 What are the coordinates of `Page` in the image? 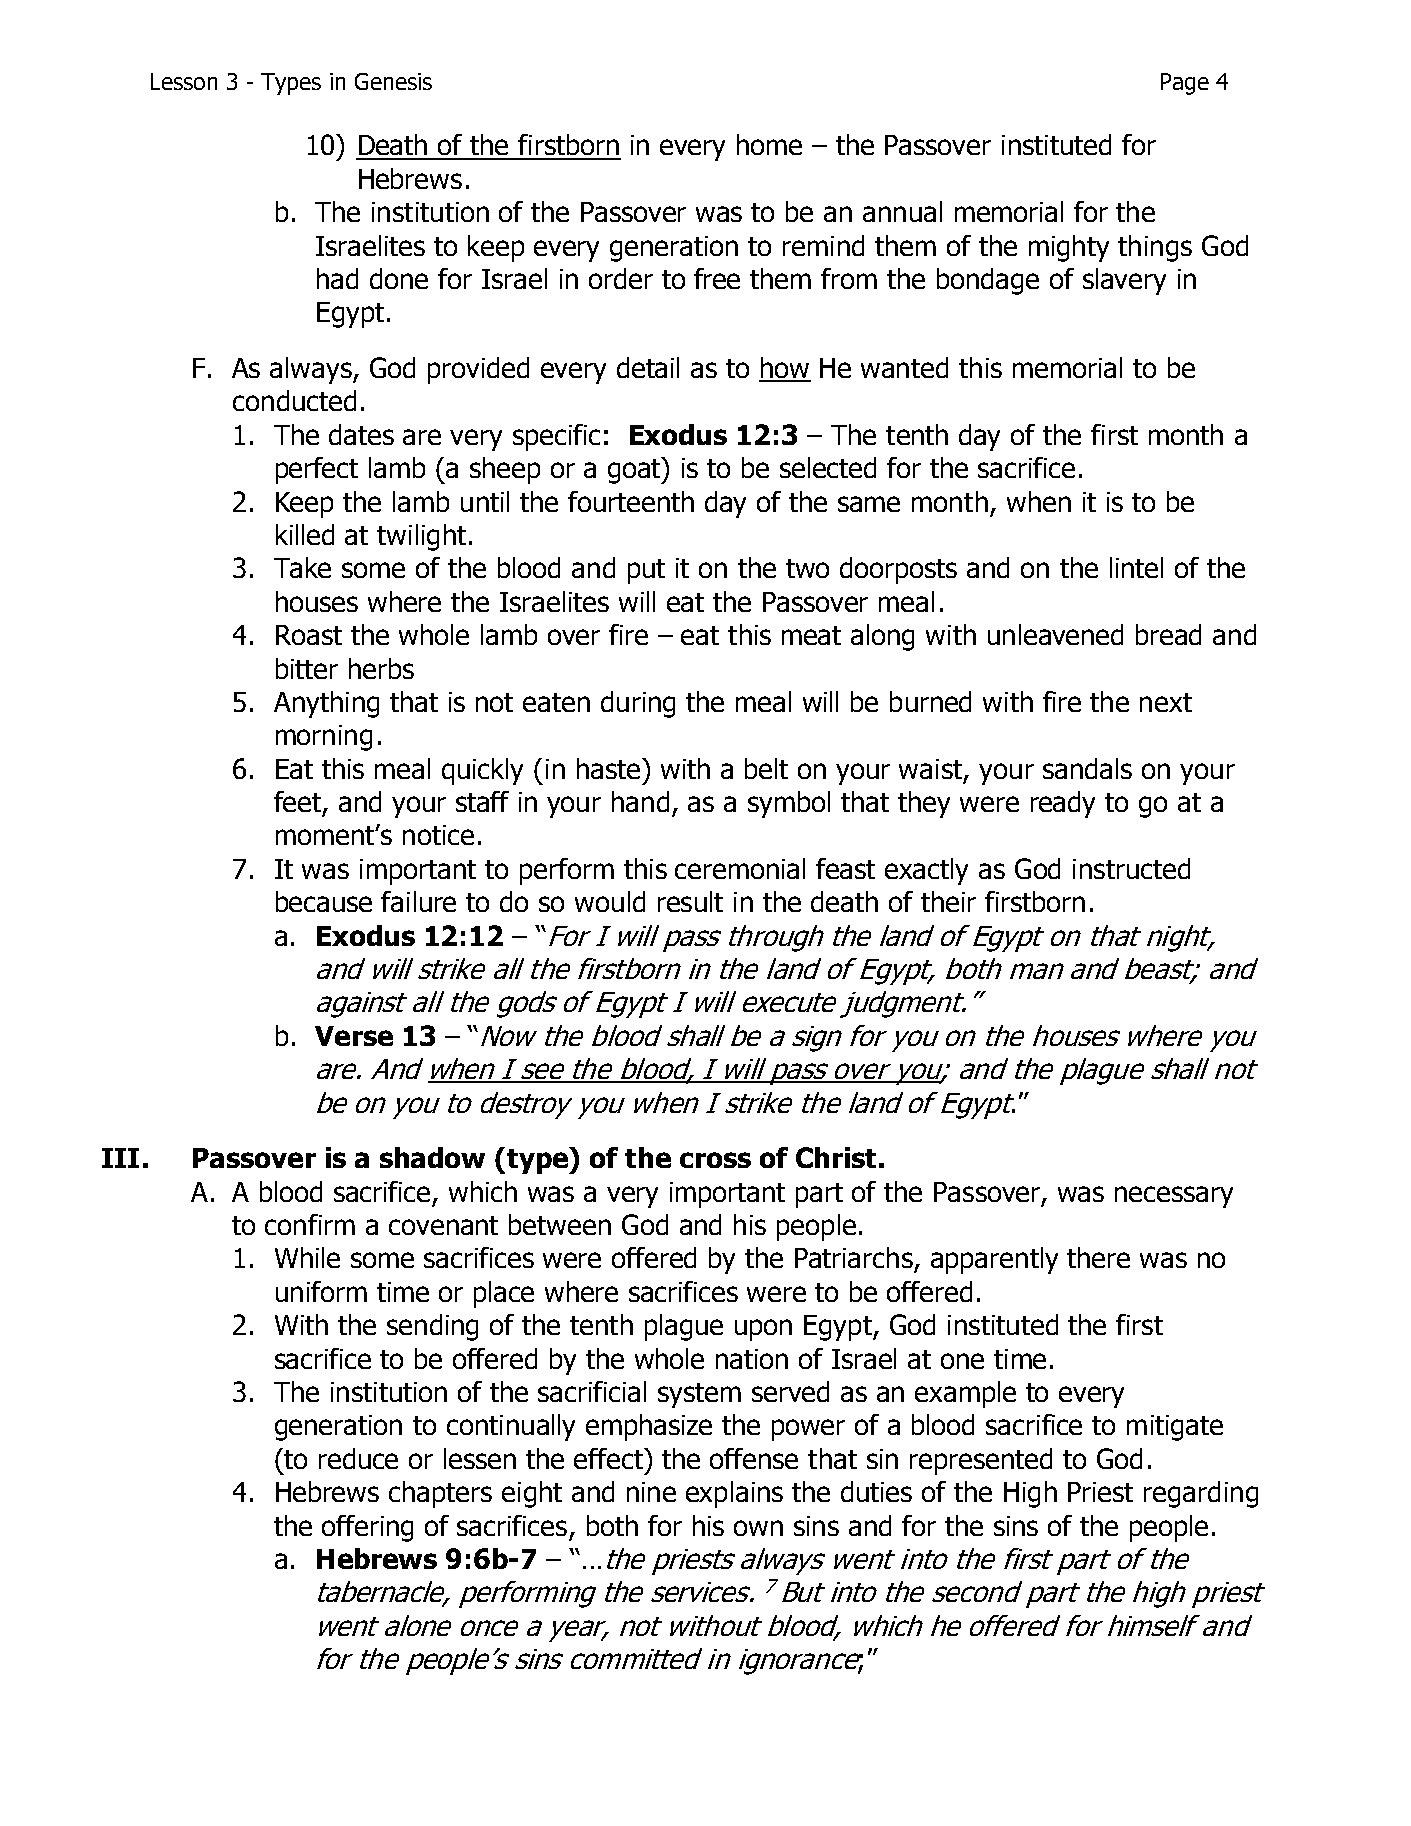 It's located at (1185, 84).
